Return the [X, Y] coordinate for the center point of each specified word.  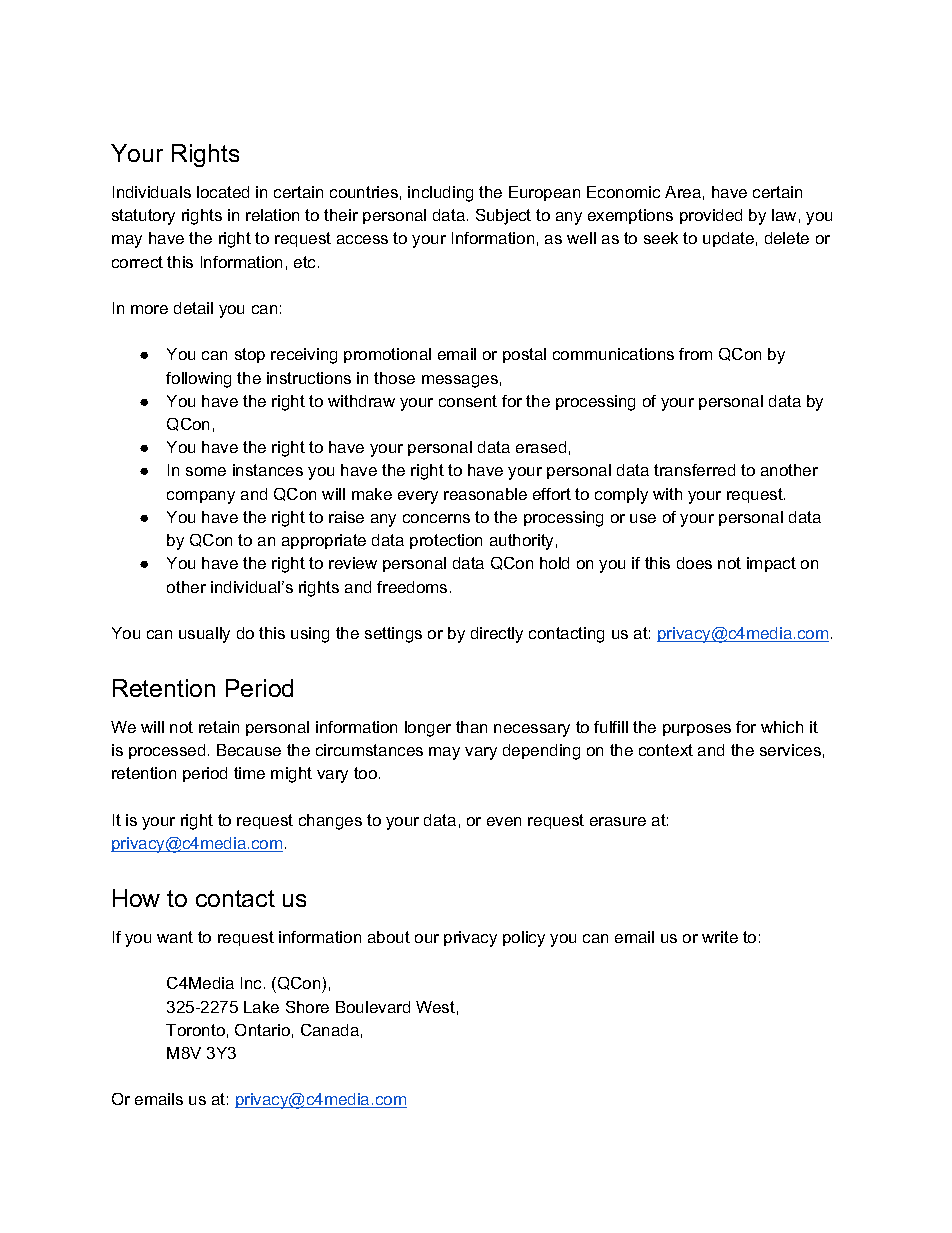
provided [711, 216]
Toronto [195, 1030]
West [435, 1007]
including [440, 194]
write [720, 937]
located [223, 192]
